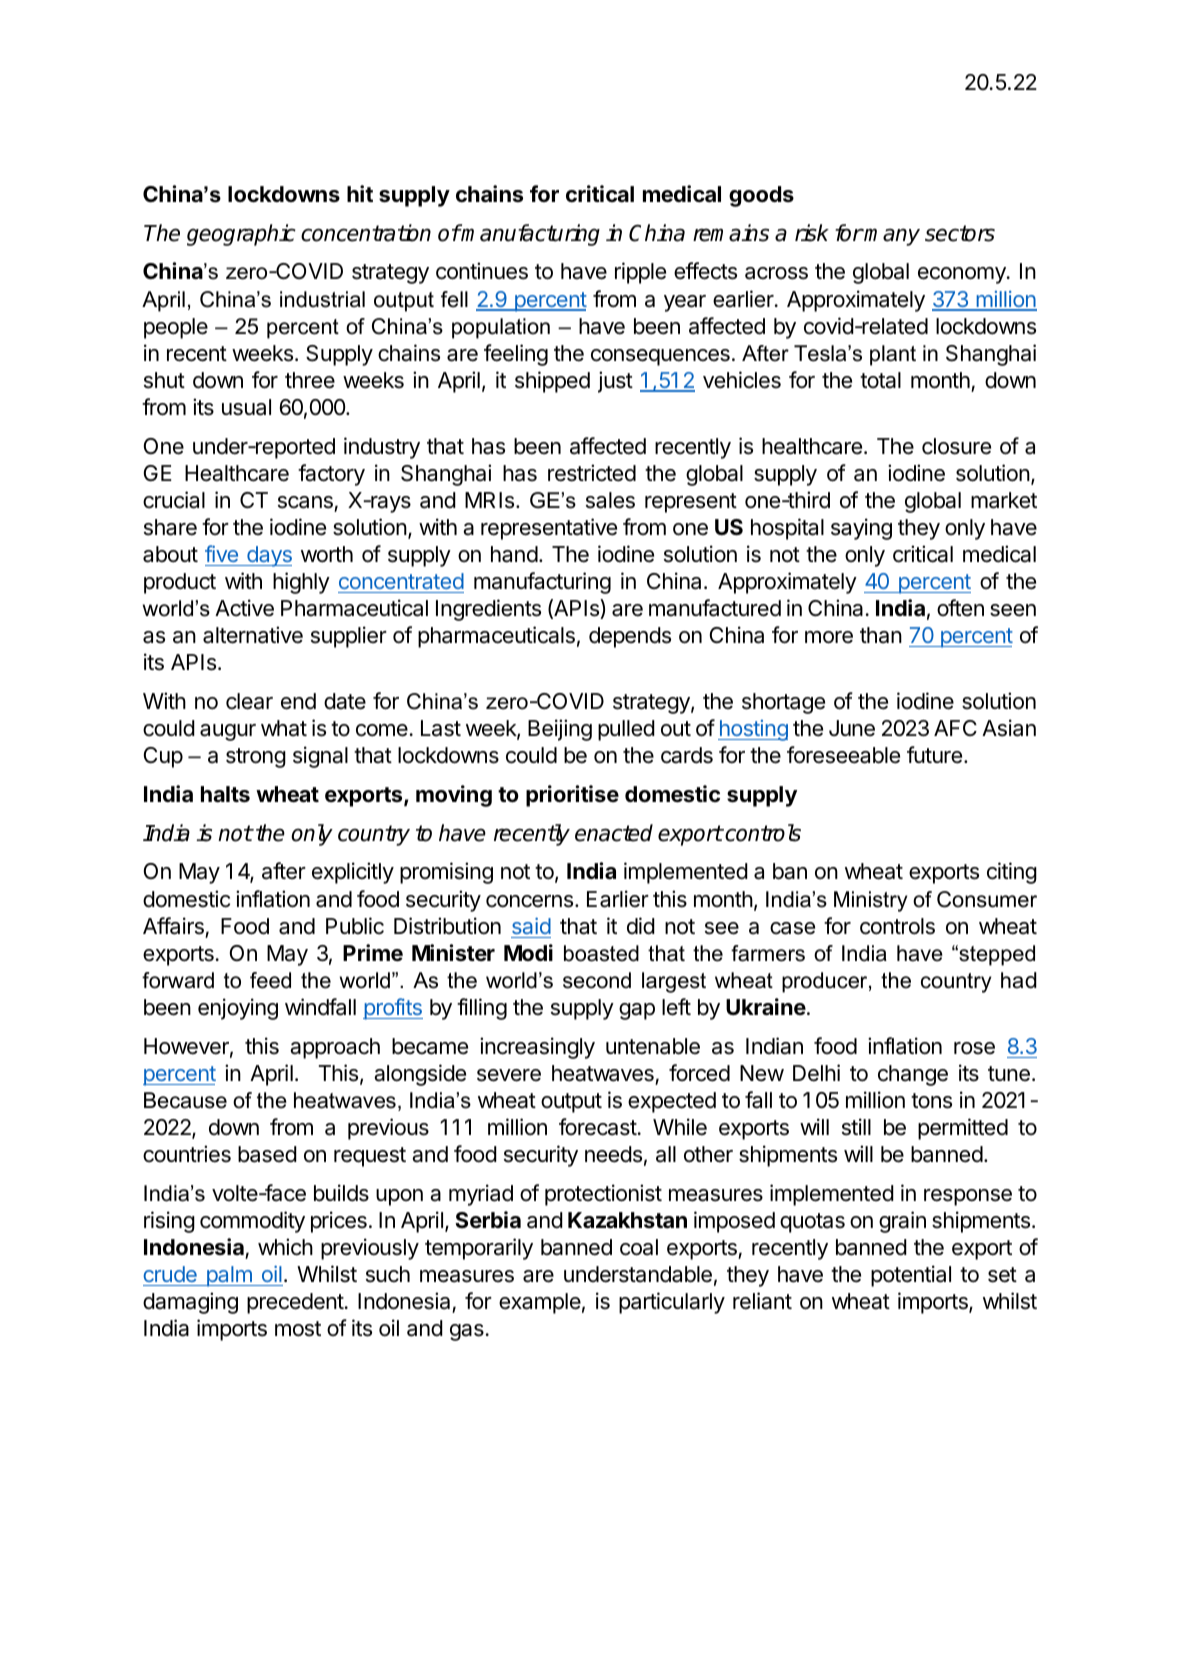  What do you see at coordinates (672, 1303) in the page?
I see `particularly` at bounding box center [672, 1303].
